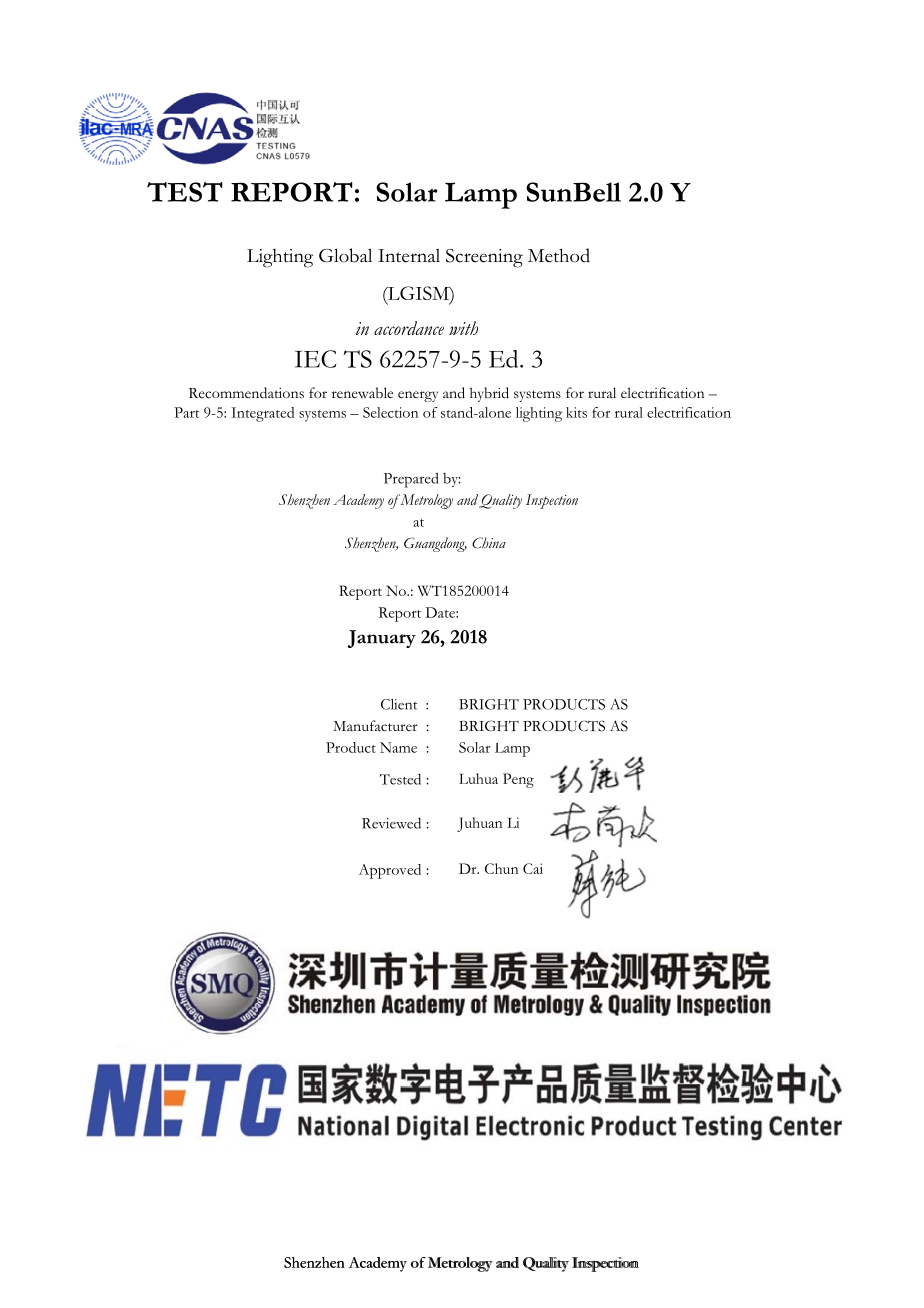 This page has height=1308, width=924. Describe the element at coordinates (399, 704) in the page. I see `Client` at that location.
